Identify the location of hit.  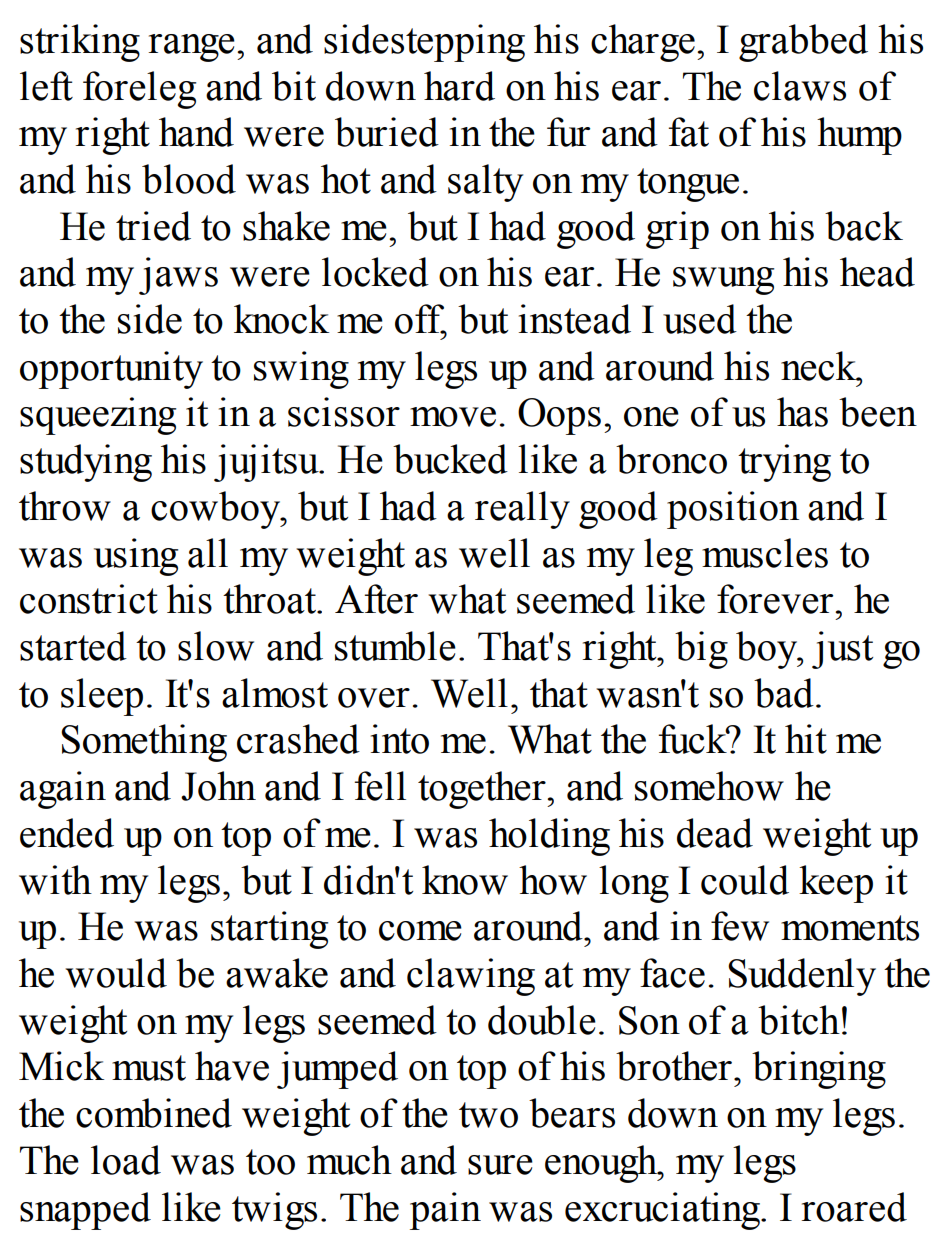
(806, 739).
